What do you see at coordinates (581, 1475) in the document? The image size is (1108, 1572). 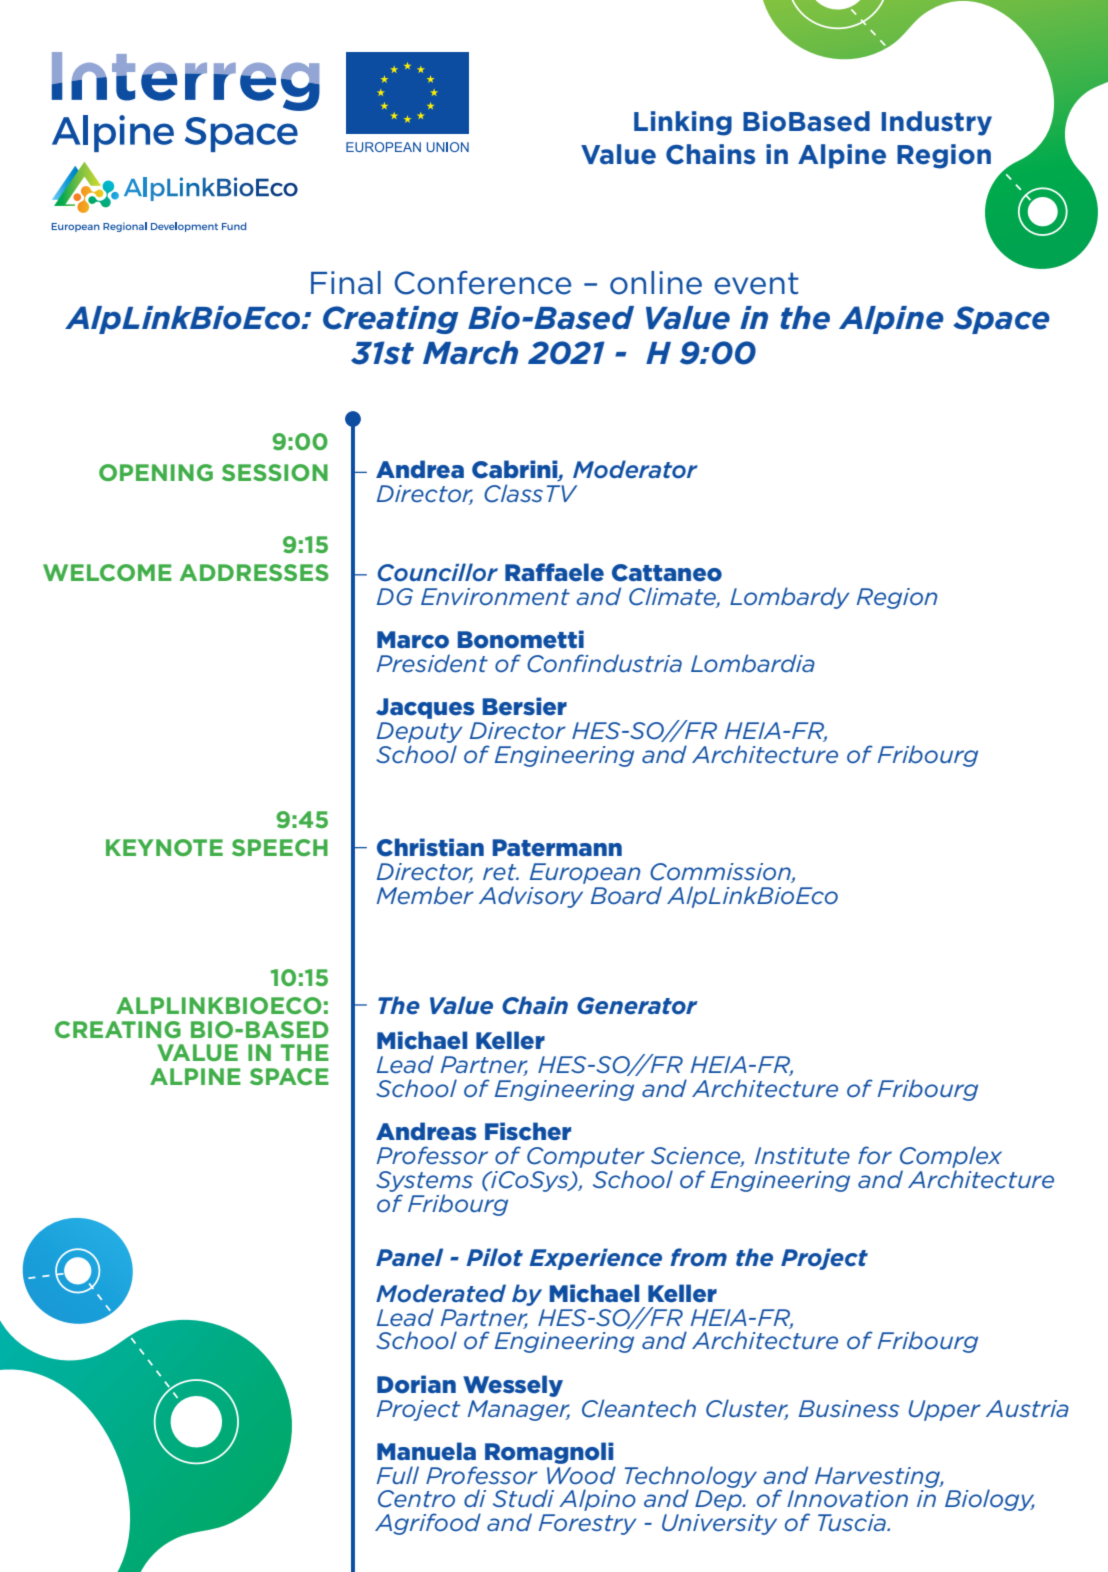 I see `Wood` at bounding box center [581, 1475].
